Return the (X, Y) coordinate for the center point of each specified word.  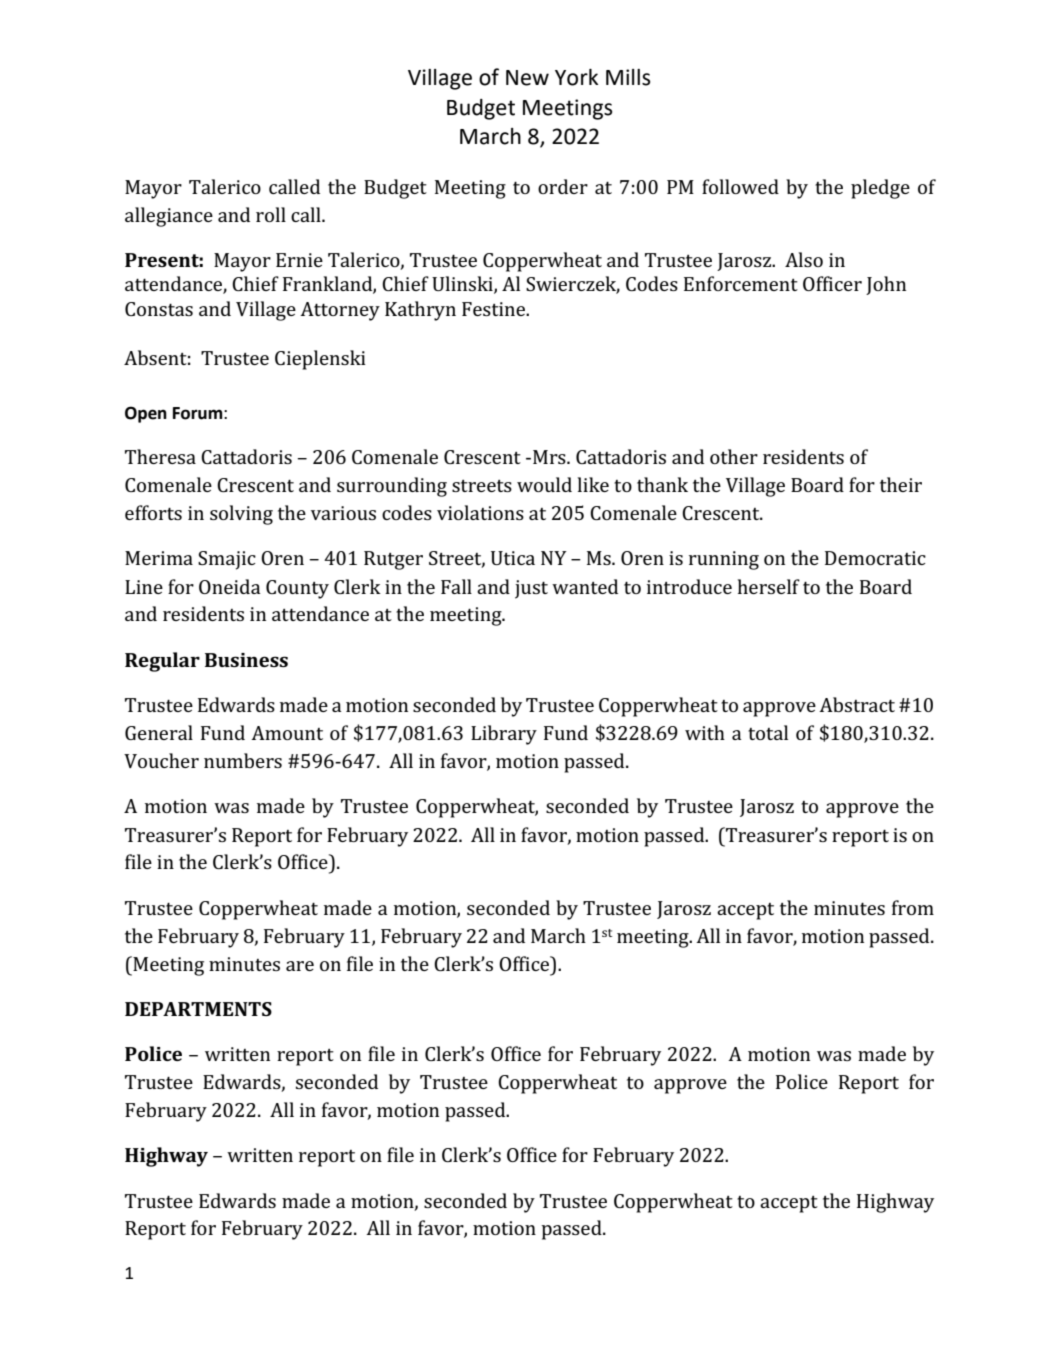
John (886, 285)
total (768, 732)
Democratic (875, 558)
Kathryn (420, 311)
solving (241, 515)
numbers (243, 760)
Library (504, 735)
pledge (880, 189)
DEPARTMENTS (198, 1009)
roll (271, 214)
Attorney (340, 311)
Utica (513, 558)
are (300, 966)
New (527, 78)
